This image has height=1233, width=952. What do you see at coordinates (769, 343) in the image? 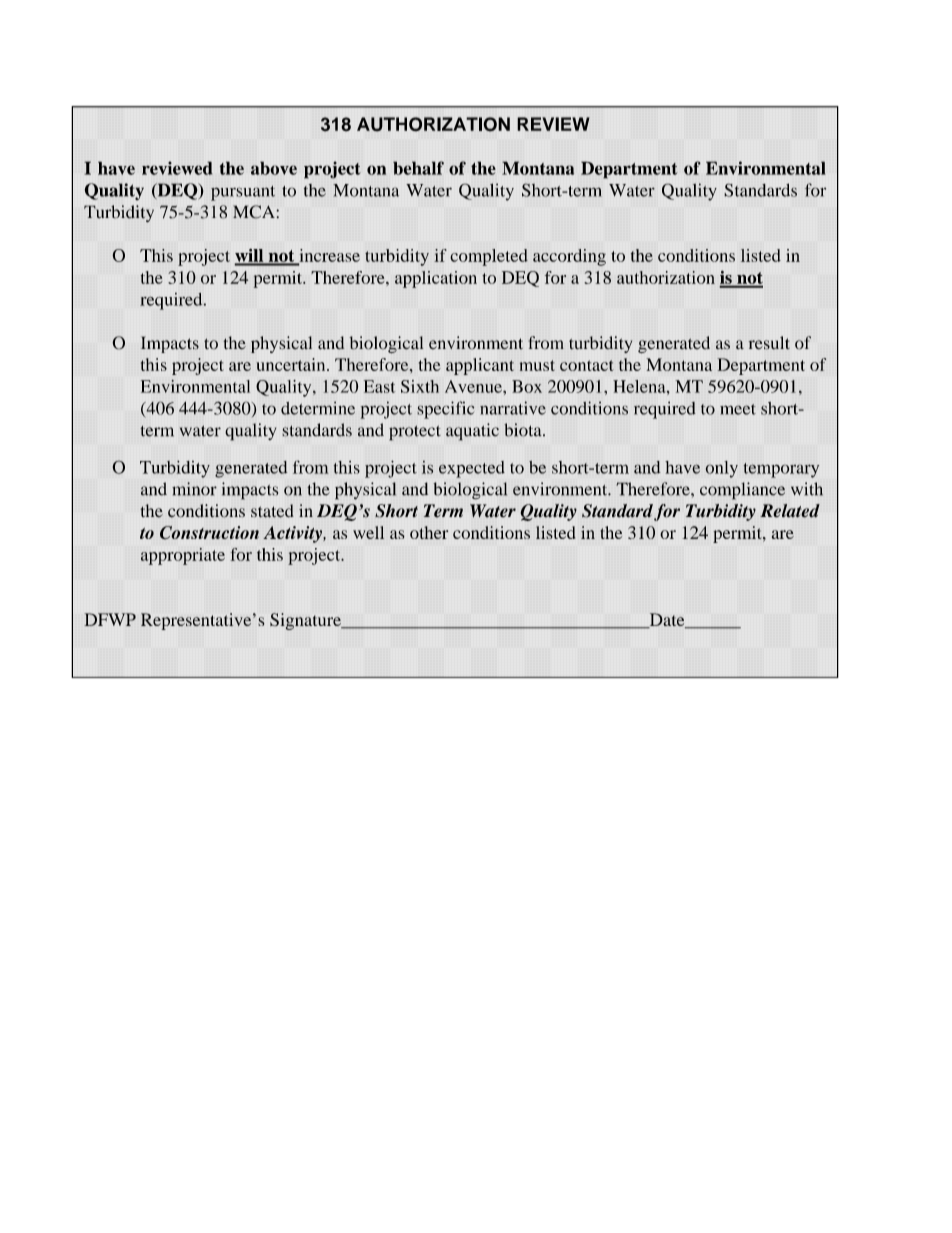
I see `result` at bounding box center [769, 343].
